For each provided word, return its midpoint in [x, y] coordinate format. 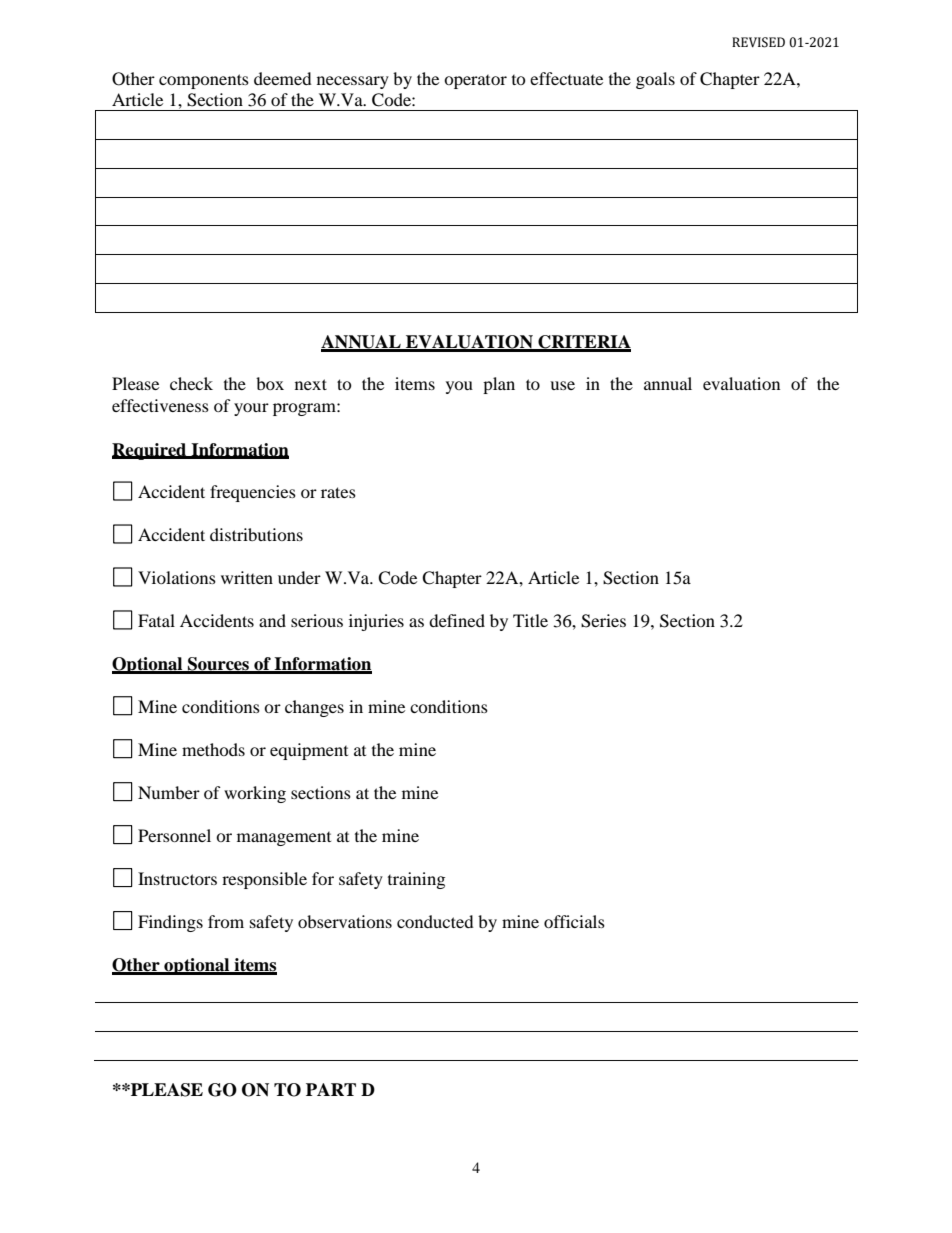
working [255, 794]
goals [655, 80]
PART [331, 1089]
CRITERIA [583, 343]
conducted [435, 921]
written [247, 577]
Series [603, 621]
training [416, 880]
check [191, 383]
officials [574, 921]
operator [475, 82]
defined [457, 620]
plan [499, 385]
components [204, 81]
